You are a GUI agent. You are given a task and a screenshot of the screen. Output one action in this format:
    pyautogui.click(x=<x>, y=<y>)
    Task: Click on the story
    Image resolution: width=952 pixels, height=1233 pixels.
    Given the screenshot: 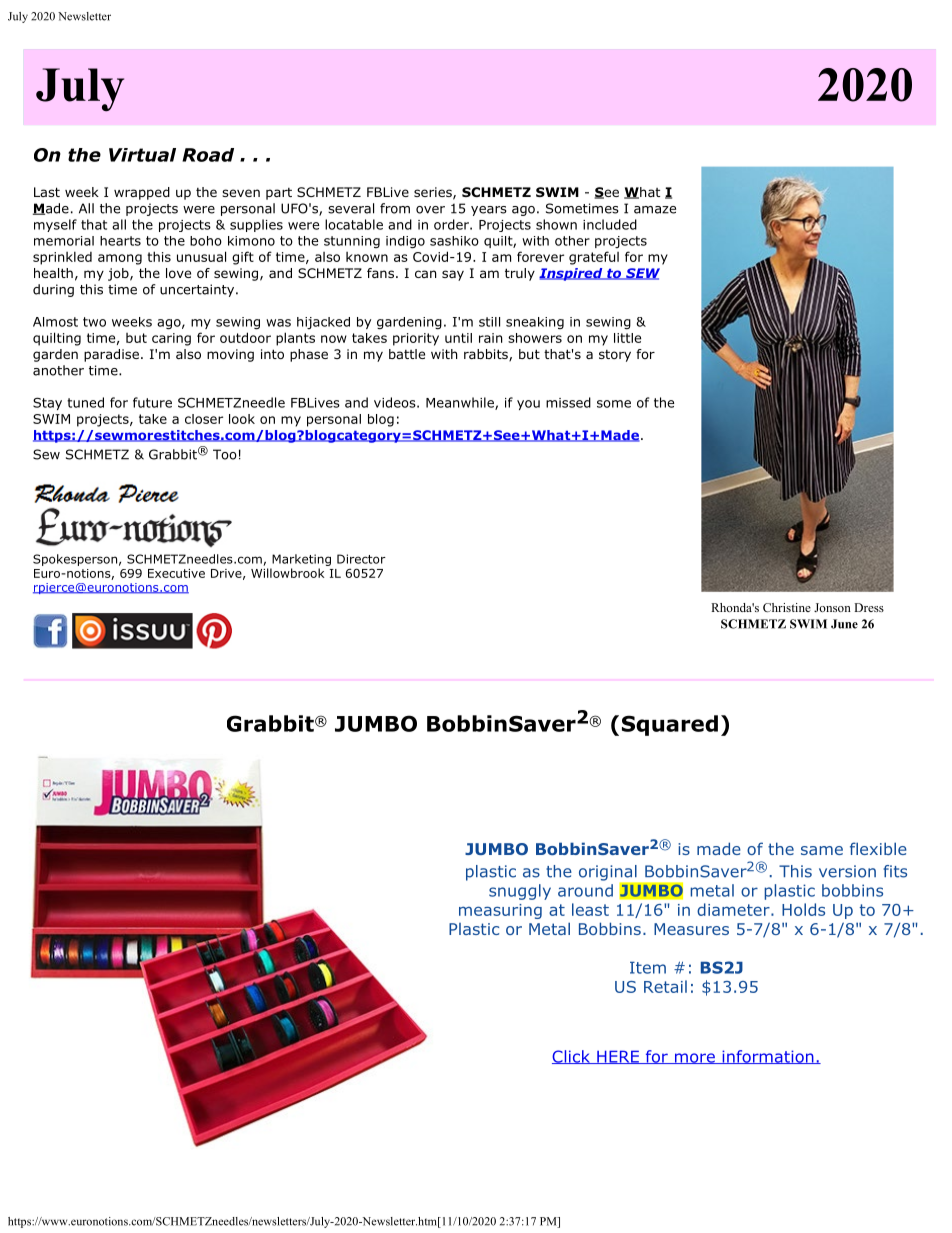 What is the action you would take?
    pyautogui.click(x=615, y=356)
